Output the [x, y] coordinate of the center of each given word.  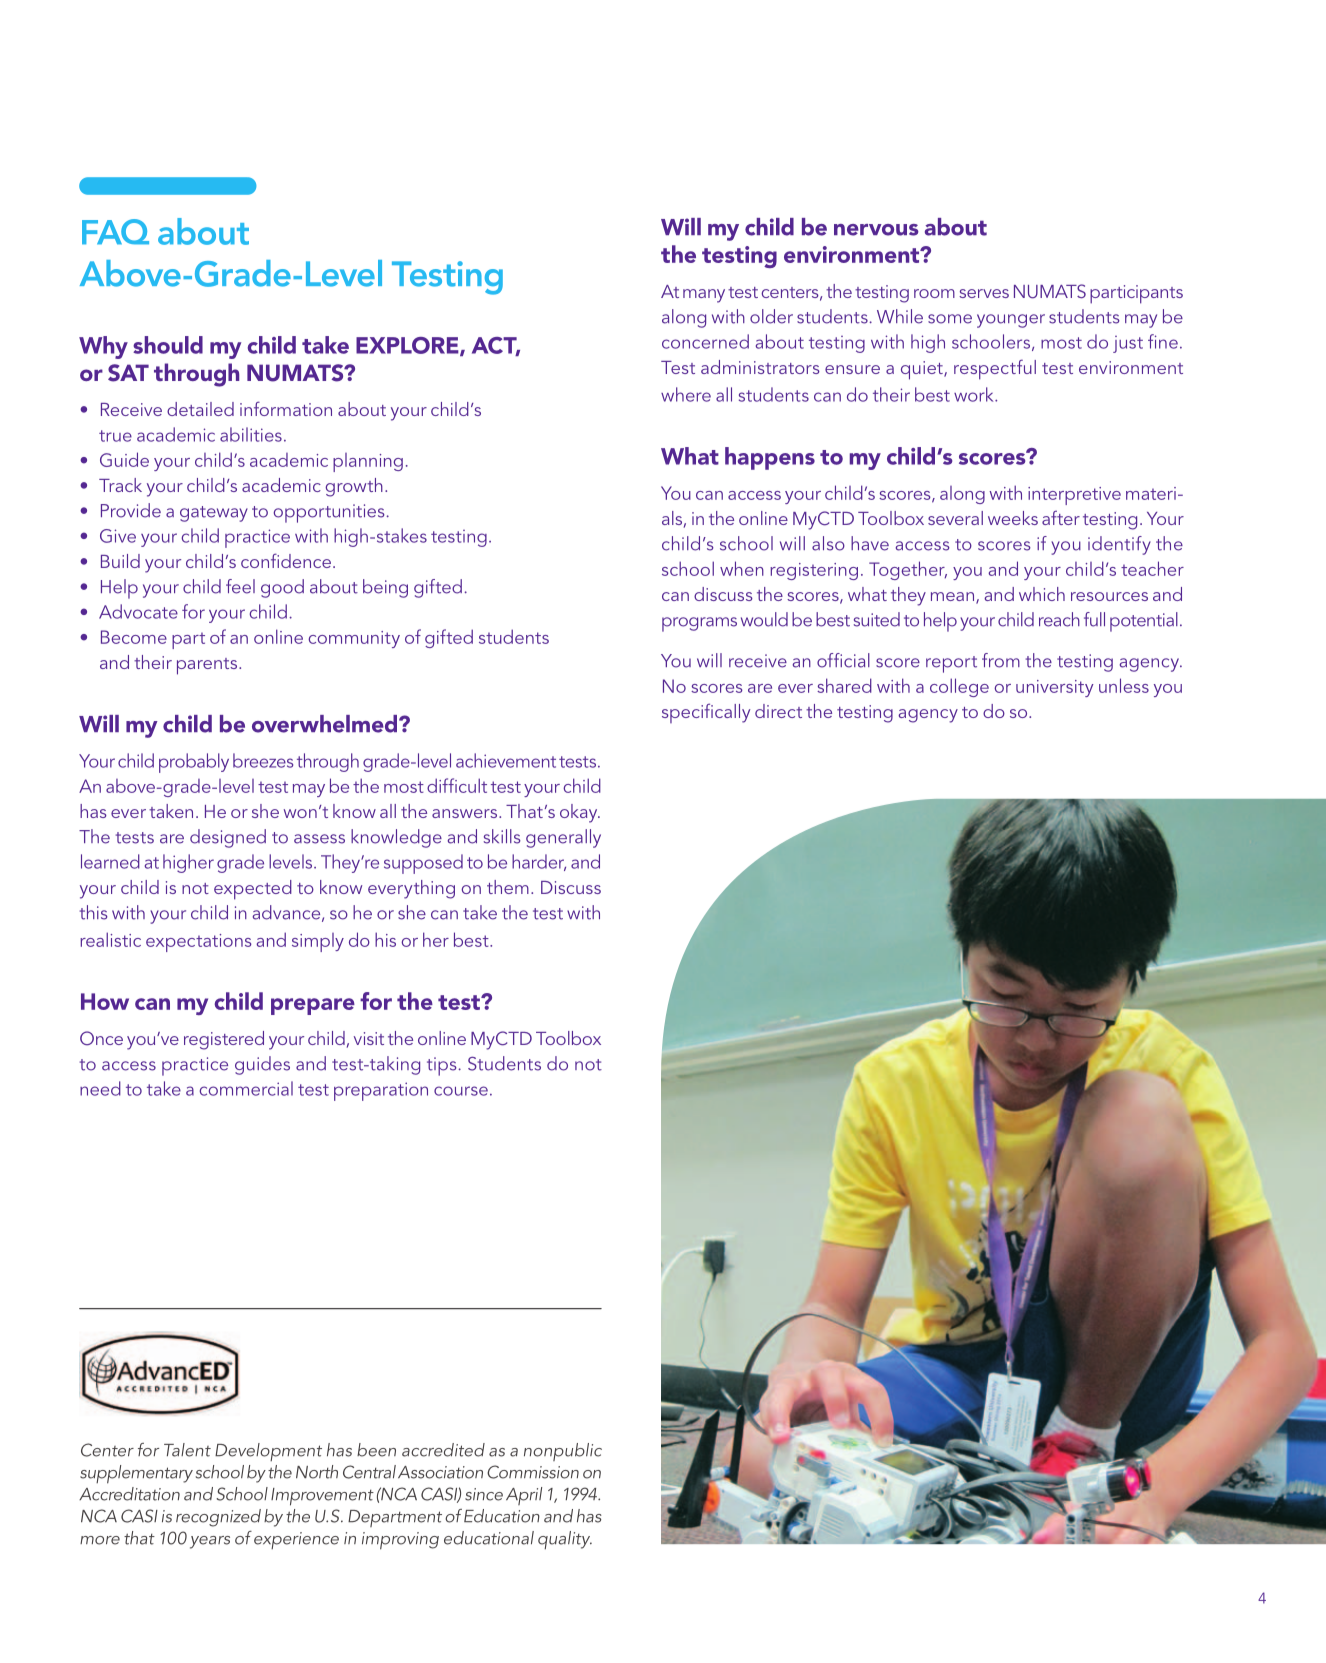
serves [984, 293]
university [1055, 688]
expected [253, 890]
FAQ [115, 232]
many [704, 296]
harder [539, 862]
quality [565, 1540]
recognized [218, 1518]
